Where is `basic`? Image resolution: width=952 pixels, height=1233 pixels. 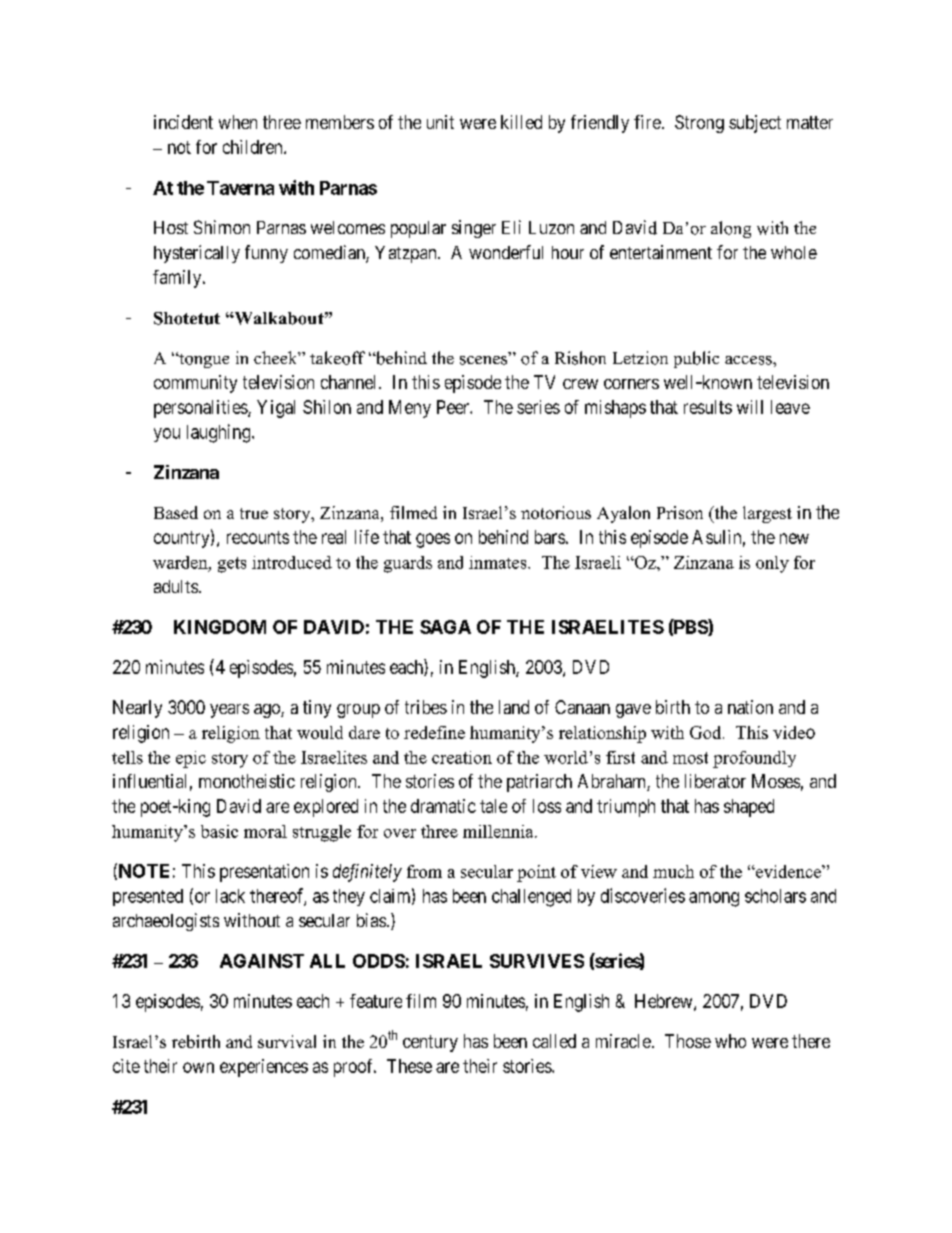
basic is located at coordinates (219, 831).
